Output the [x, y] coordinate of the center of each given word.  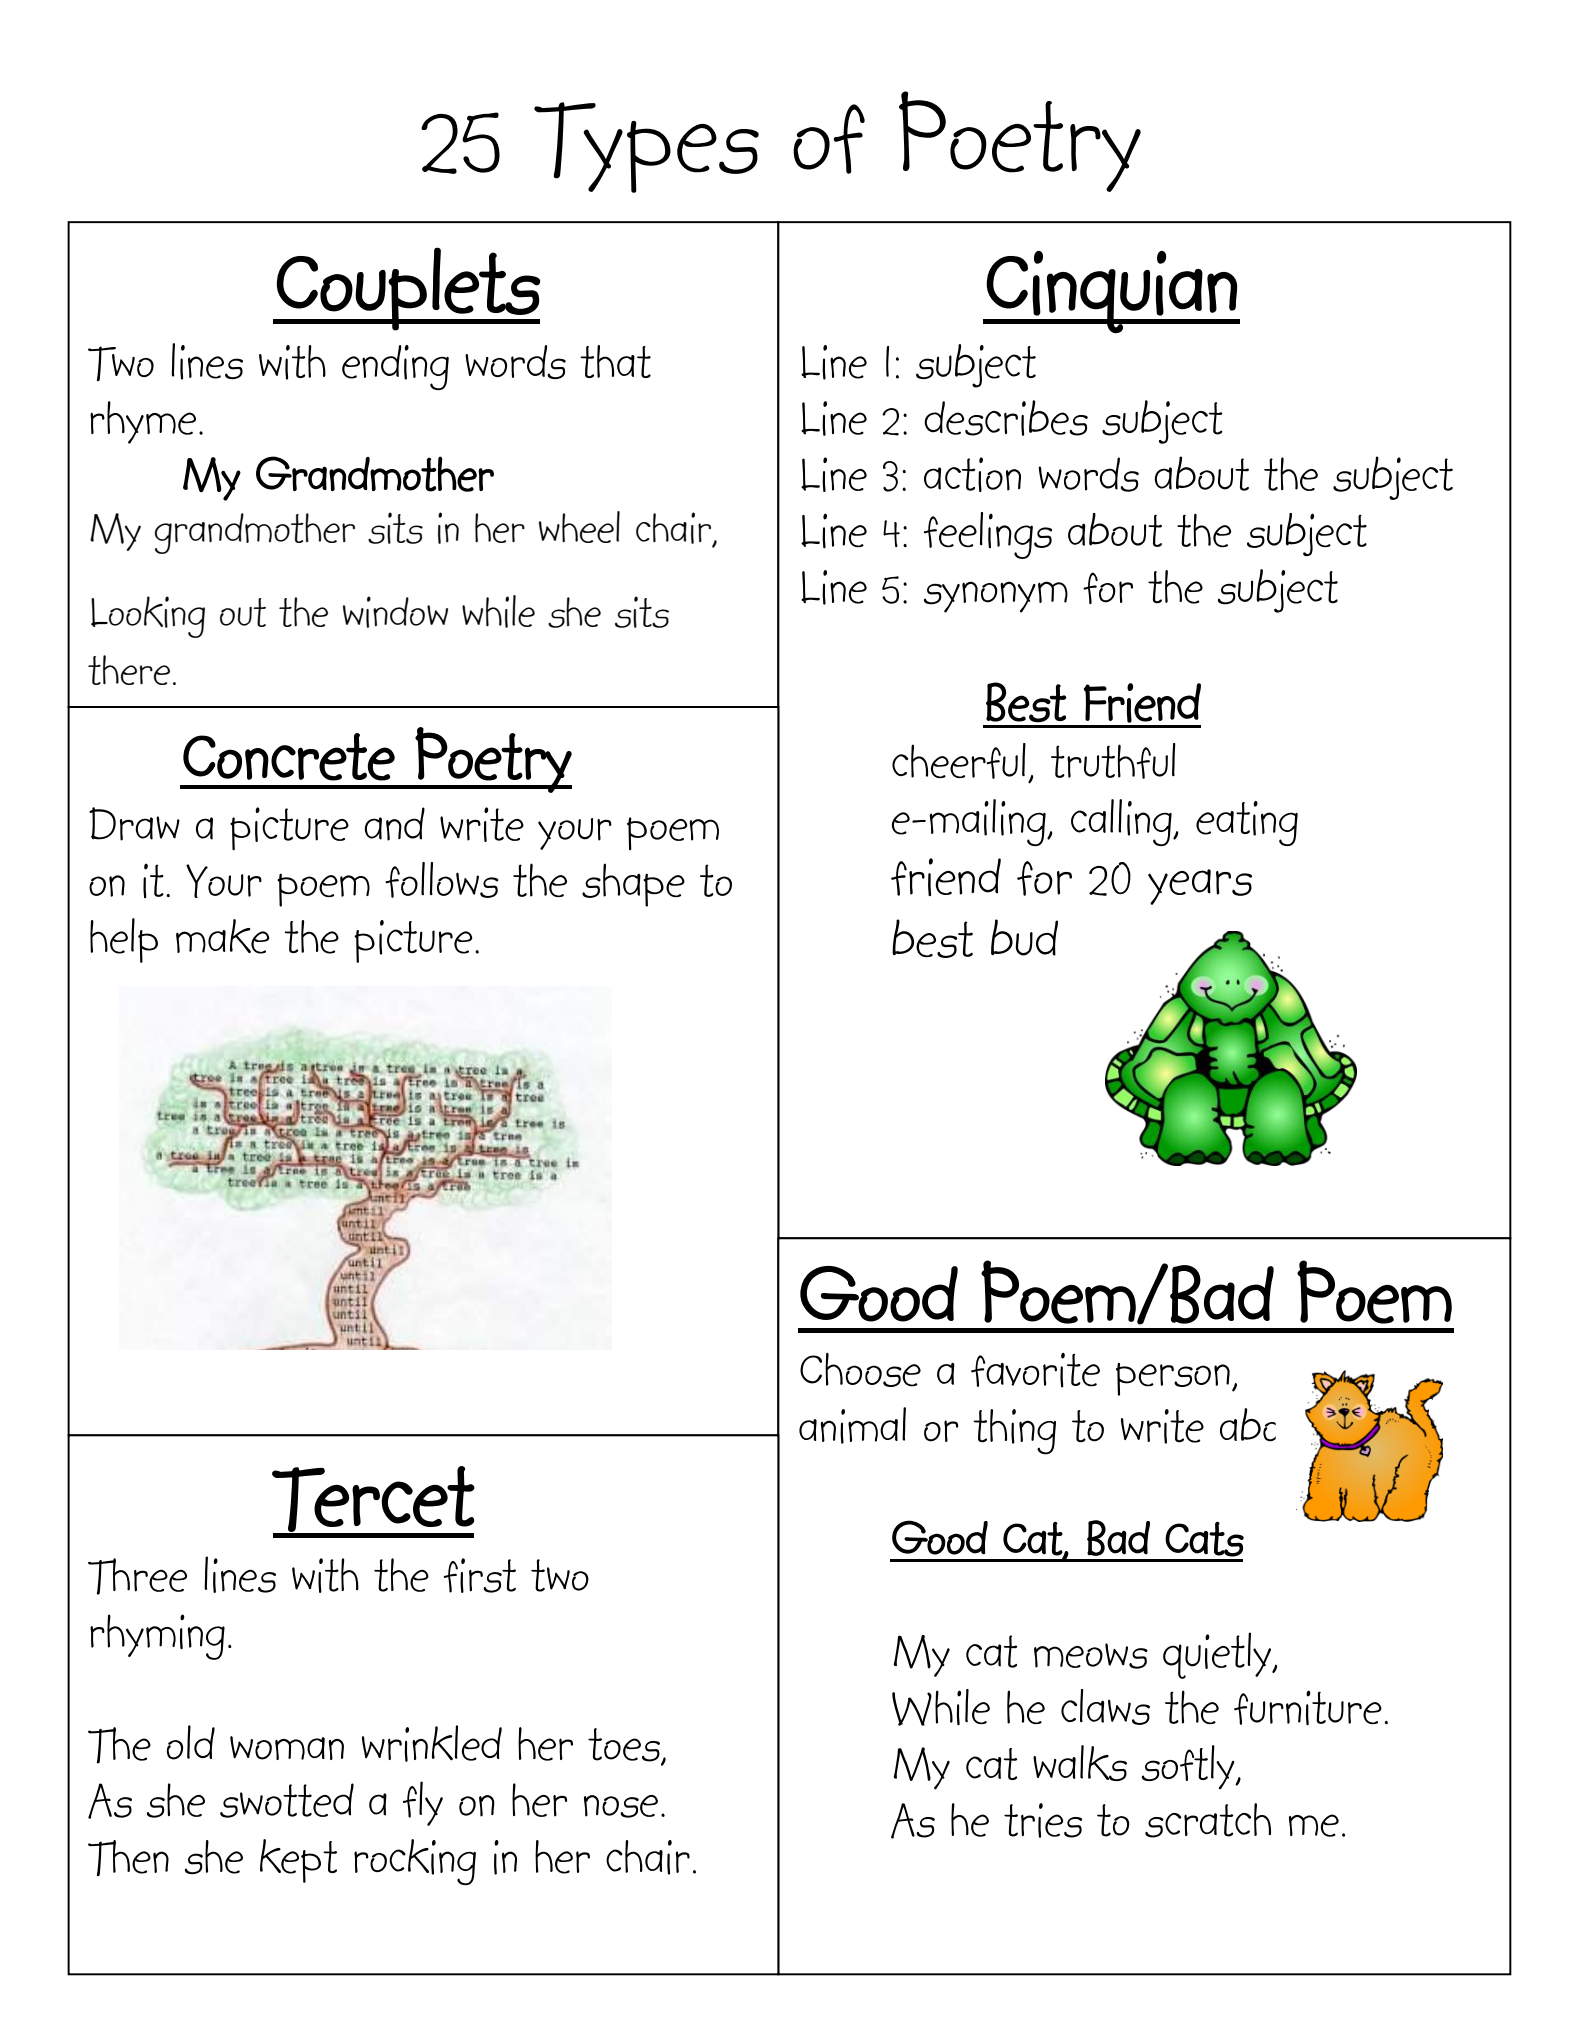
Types [646, 147]
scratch [1208, 1820]
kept [298, 1861]
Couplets [408, 289]
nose [621, 1806]
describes [1006, 418]
